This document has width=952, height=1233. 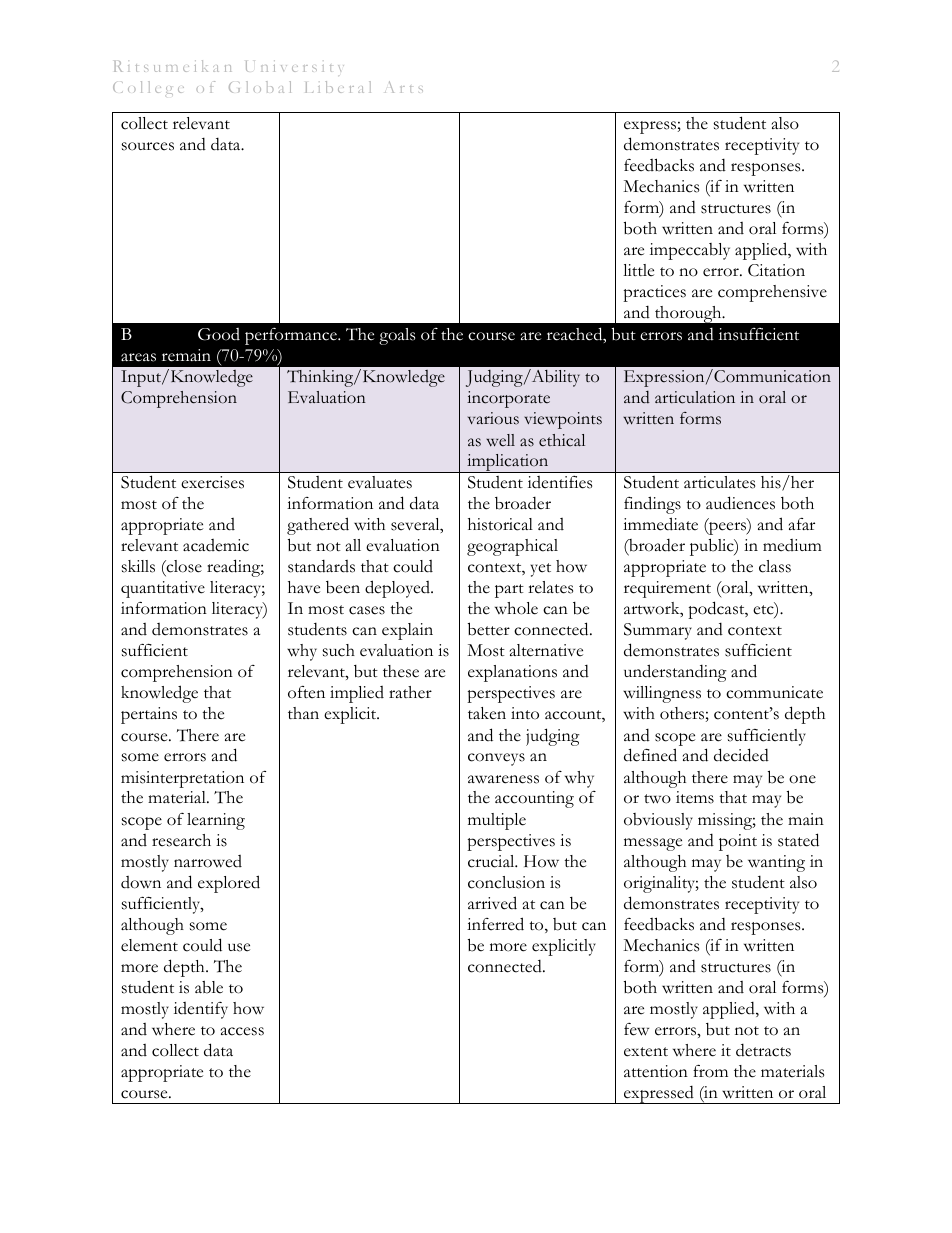 What do you see at coordinates (740, 503) in the document?
I see `audiences` at bounding box center [740, 503].
